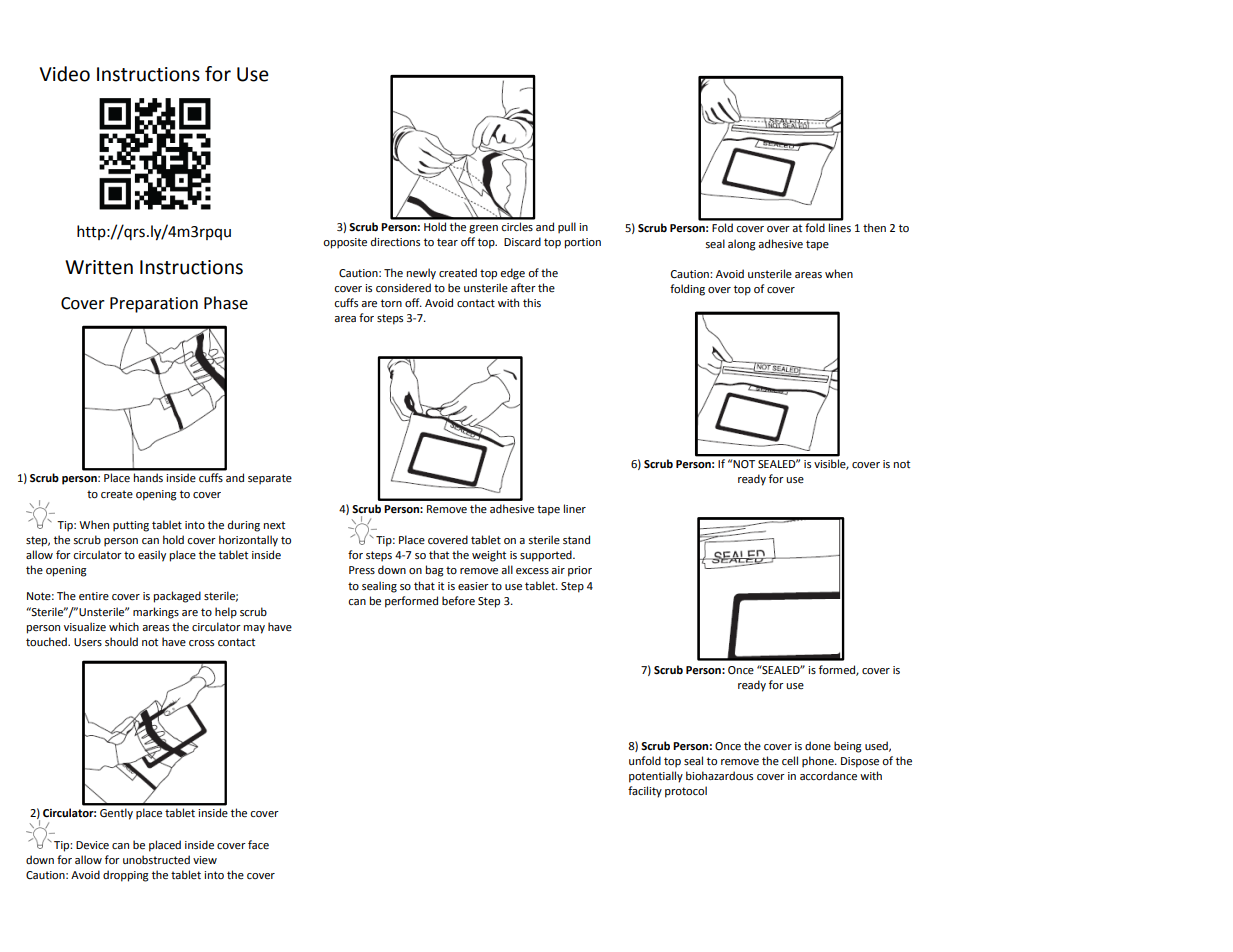 The image size is (1233, 952). What do you see at coordinates (818, 745) in the document?
I see `done` at bounding box center [818, 745].
